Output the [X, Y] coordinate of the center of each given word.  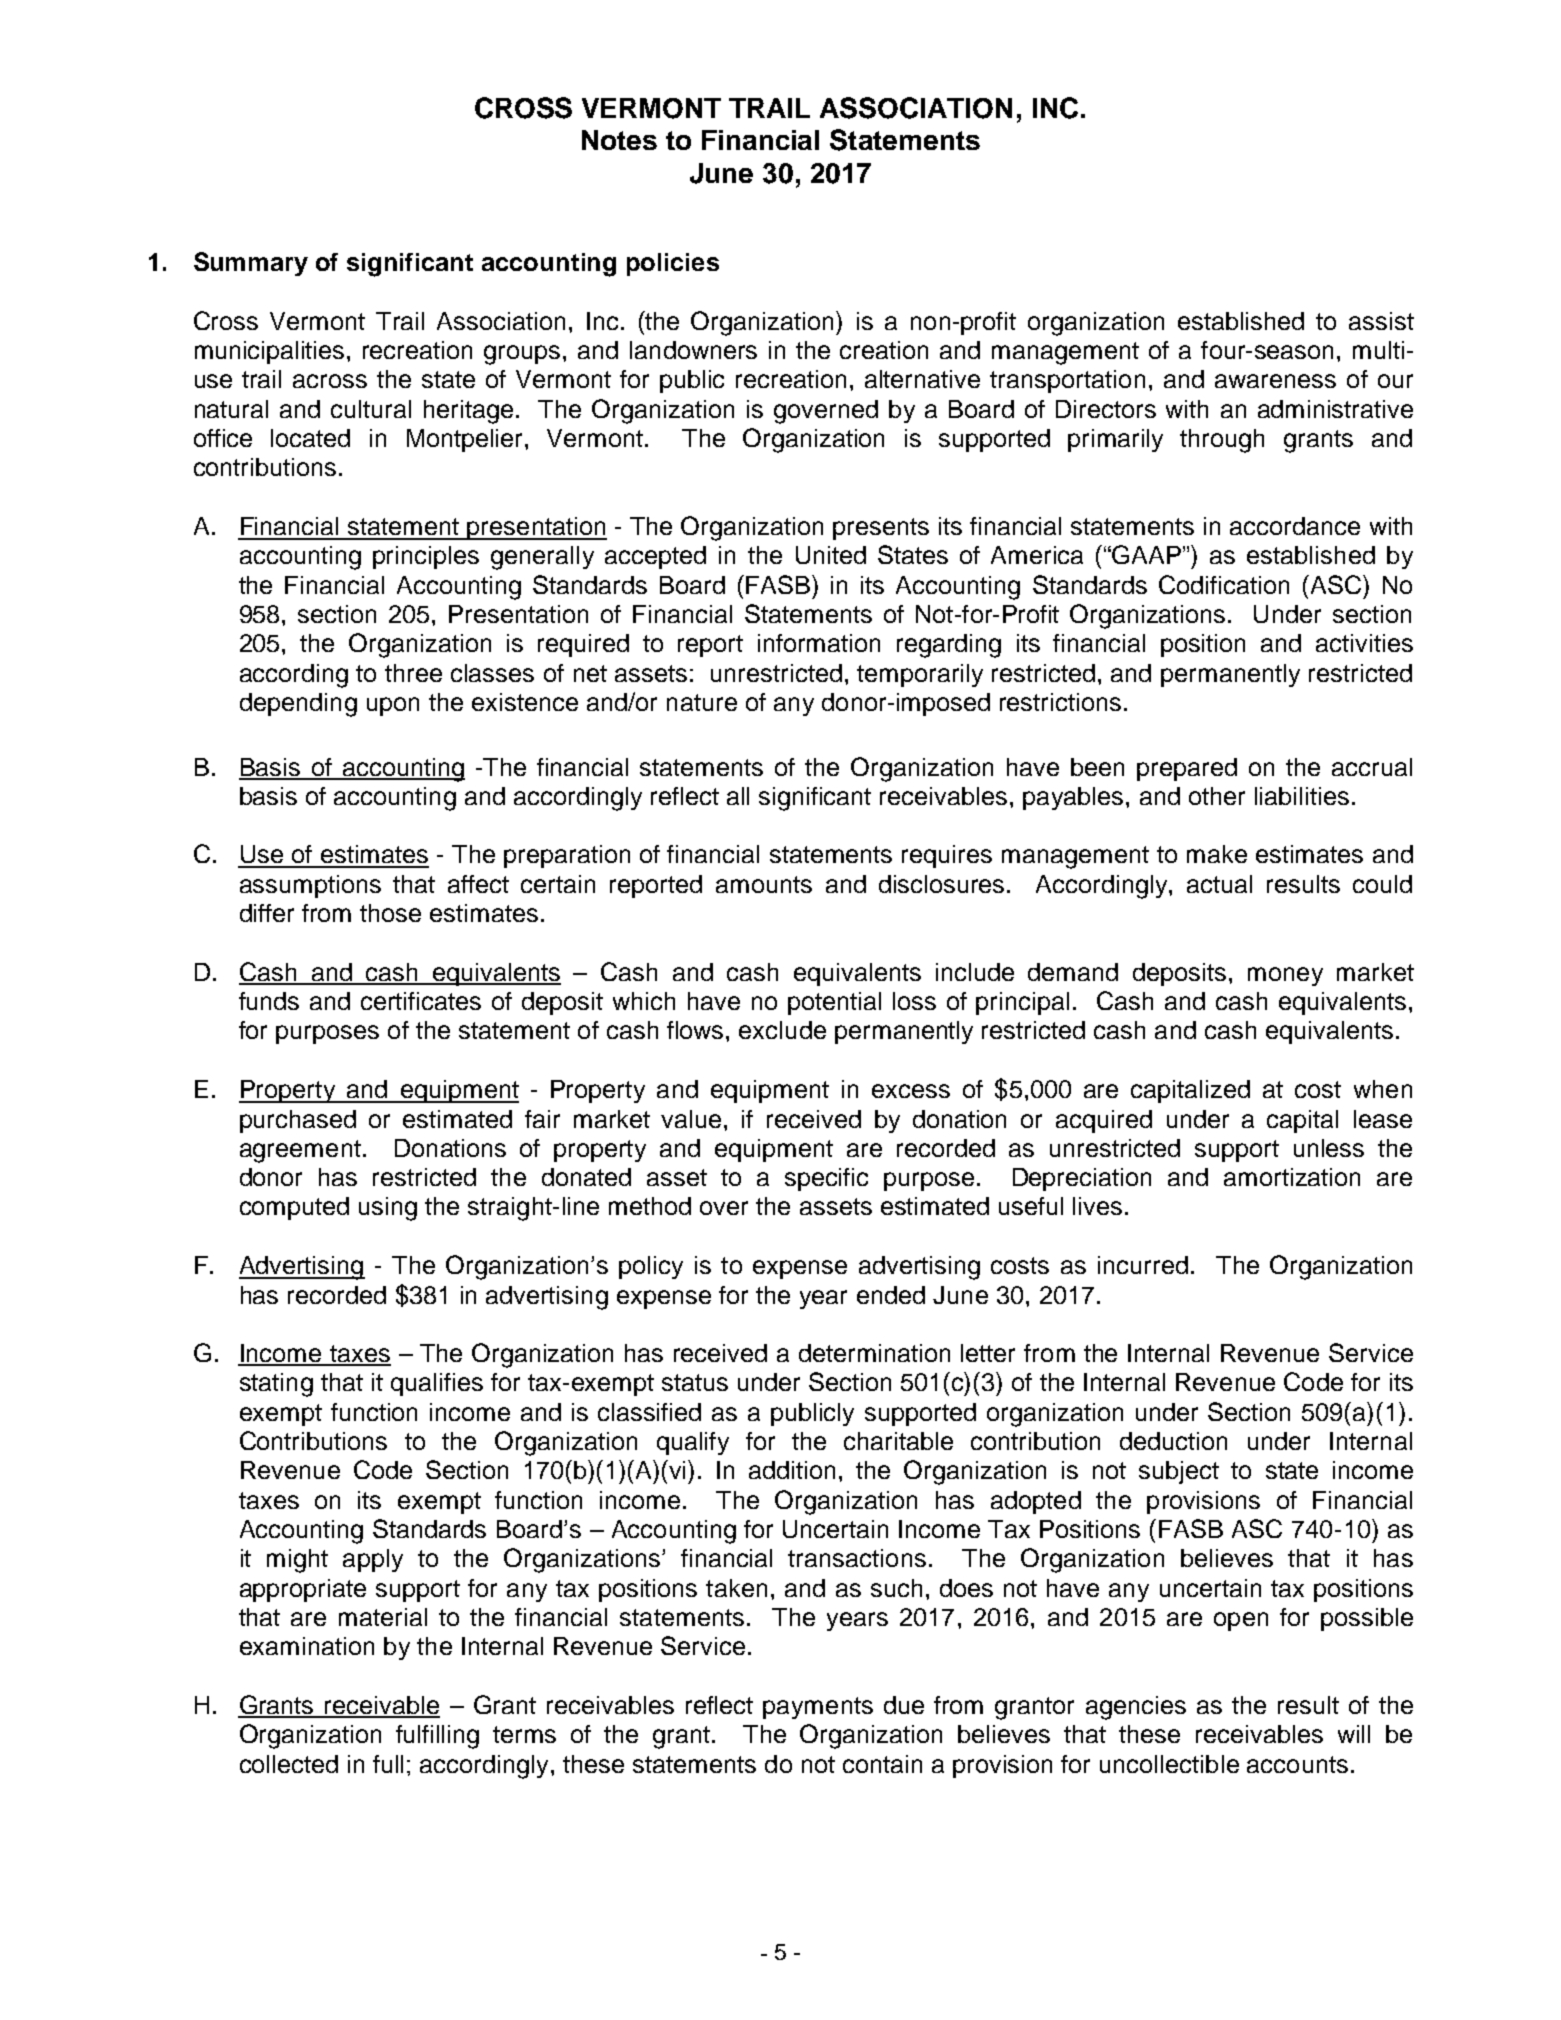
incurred [1143, 1265]
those [390, 913]
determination [874, 1353]
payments [818, 1708]
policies [673, 264]
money [1285, 976]
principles [426, 557]
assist [1381, 321]
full [388, 1764]
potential [834, 1003]
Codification [1224, 584]
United [831, 555]
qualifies [437, 1384]
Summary [251, 264]
